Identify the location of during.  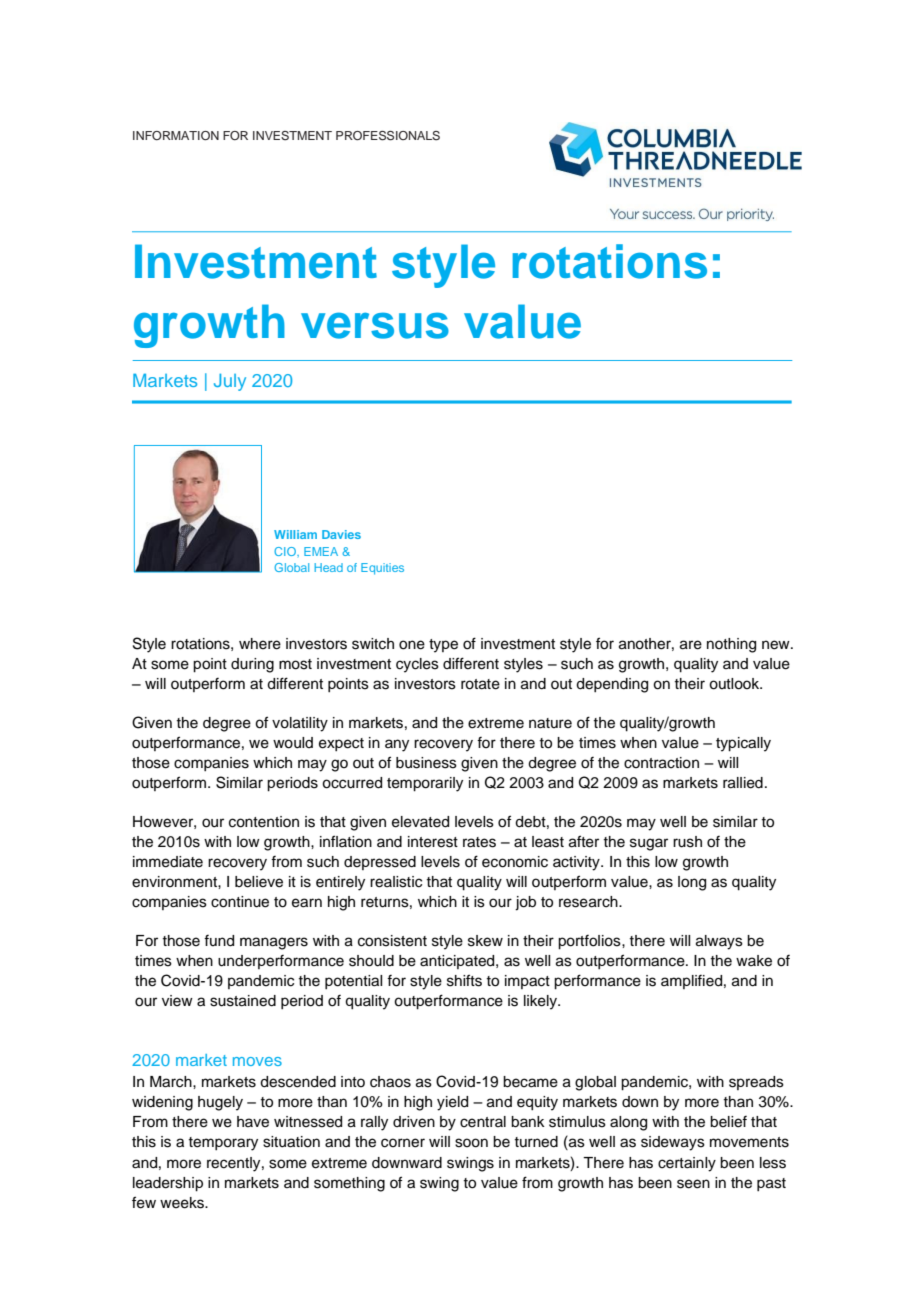
(252, 665).
